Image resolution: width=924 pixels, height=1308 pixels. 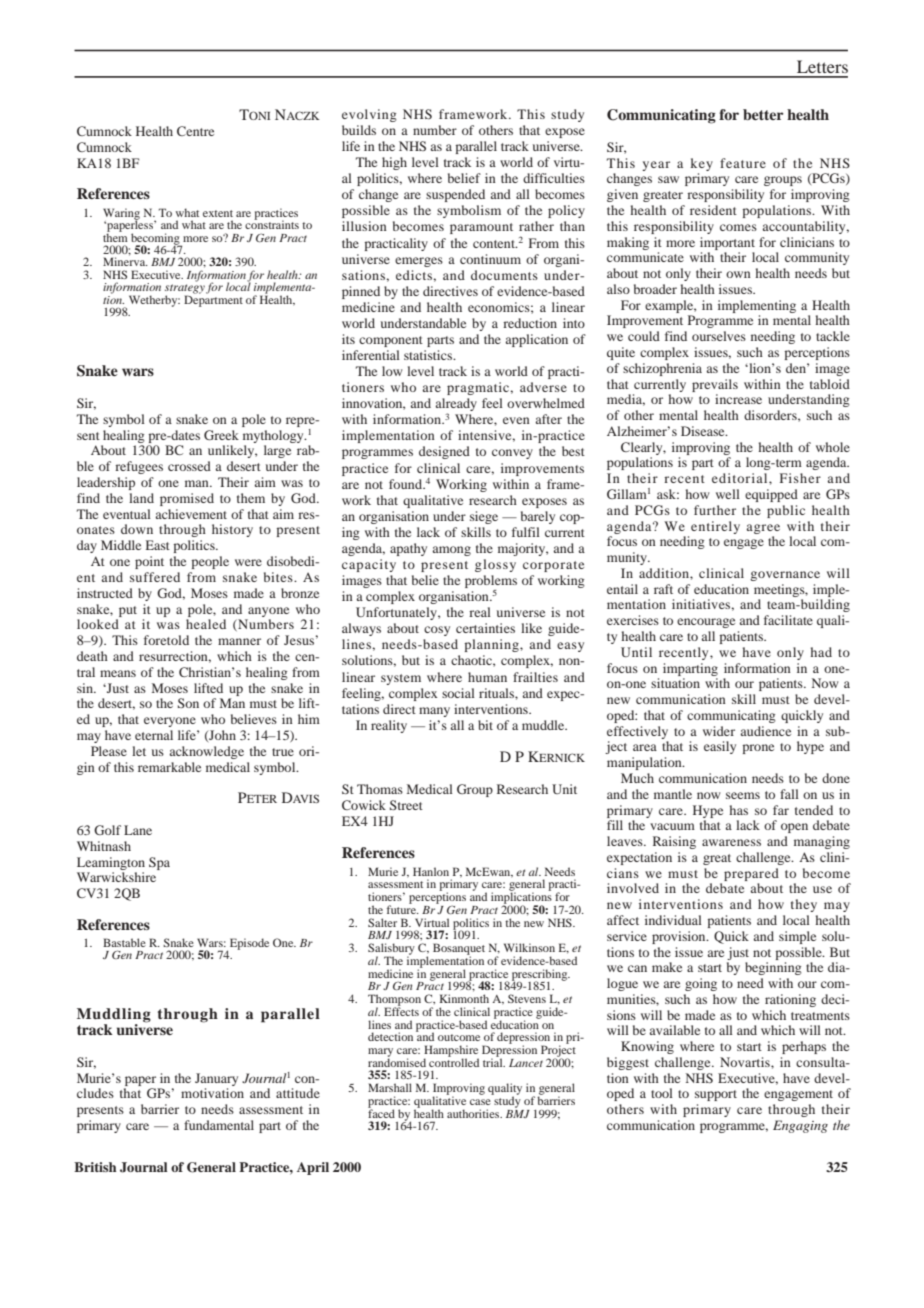 I want to click on better, so click(x=763, y=114).
